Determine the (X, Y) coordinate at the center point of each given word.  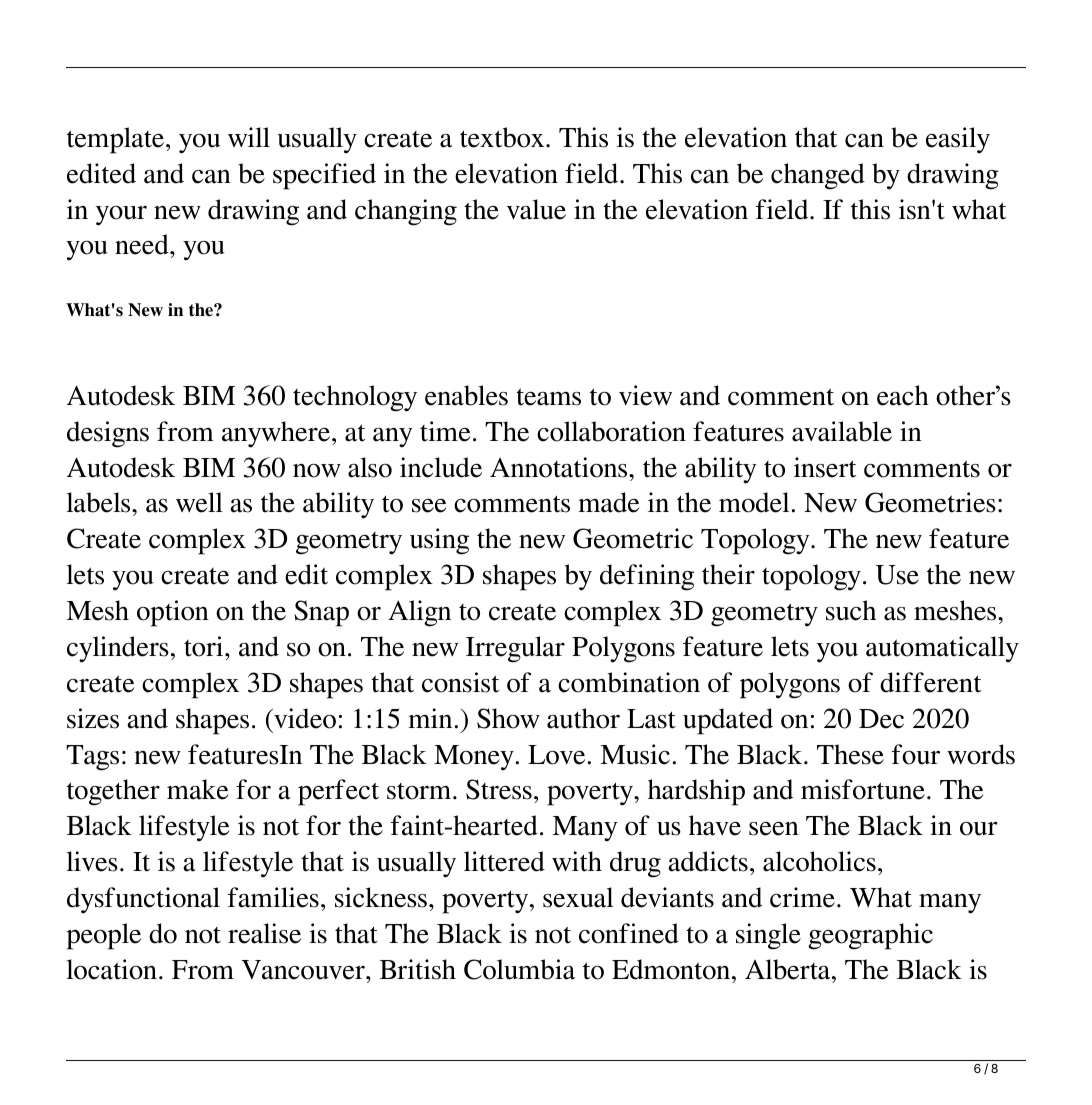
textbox (503, 137)
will (249, 137)
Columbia (519, 969)
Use (897, 575)
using (439, 541)
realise (264, 933)
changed (818, 176)
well (199, 502)
